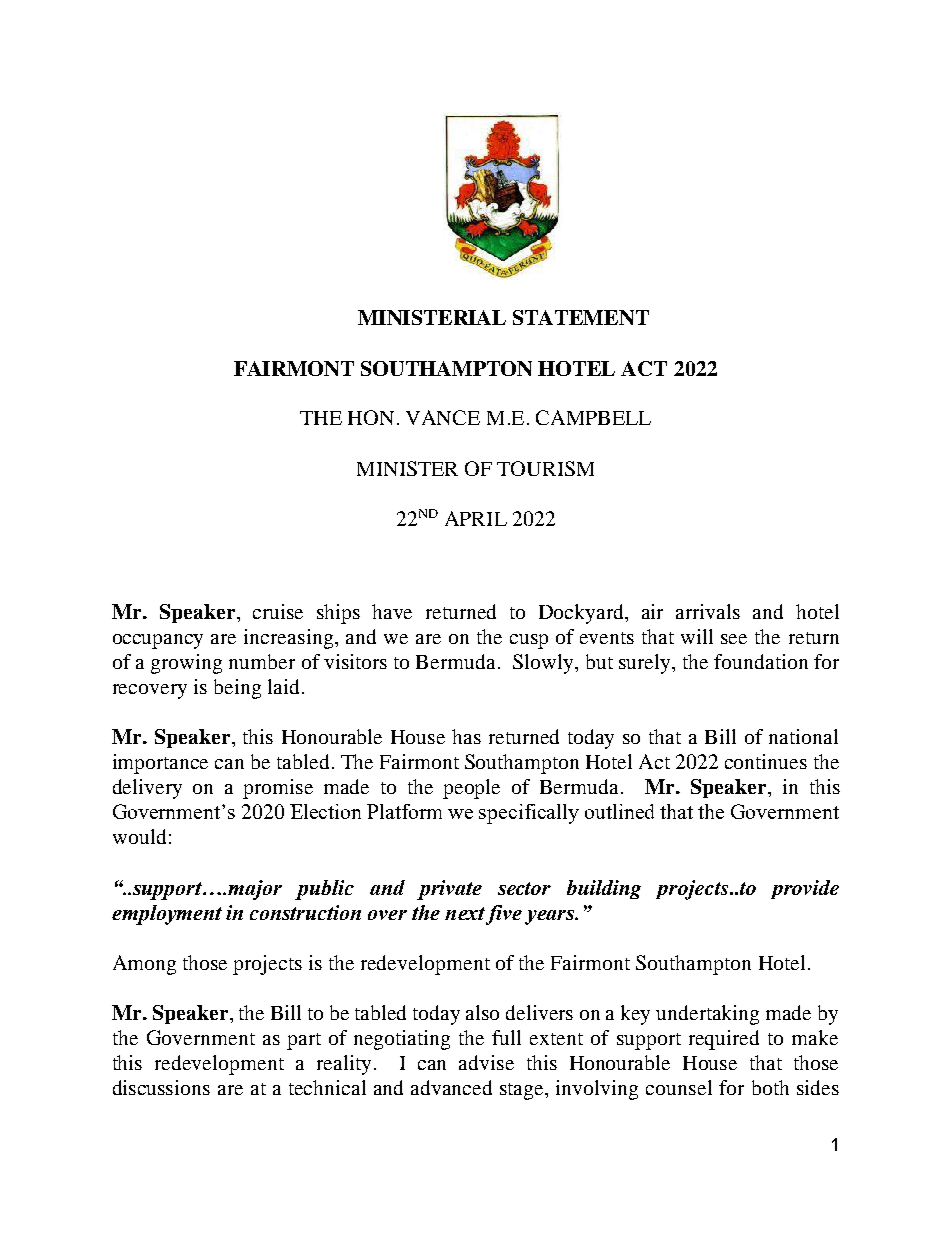 The image size is (952, 1233). What do you see at coordinates (581, 317) in the page?
I see `STATEMENT` at bounding box center [581, 317].
